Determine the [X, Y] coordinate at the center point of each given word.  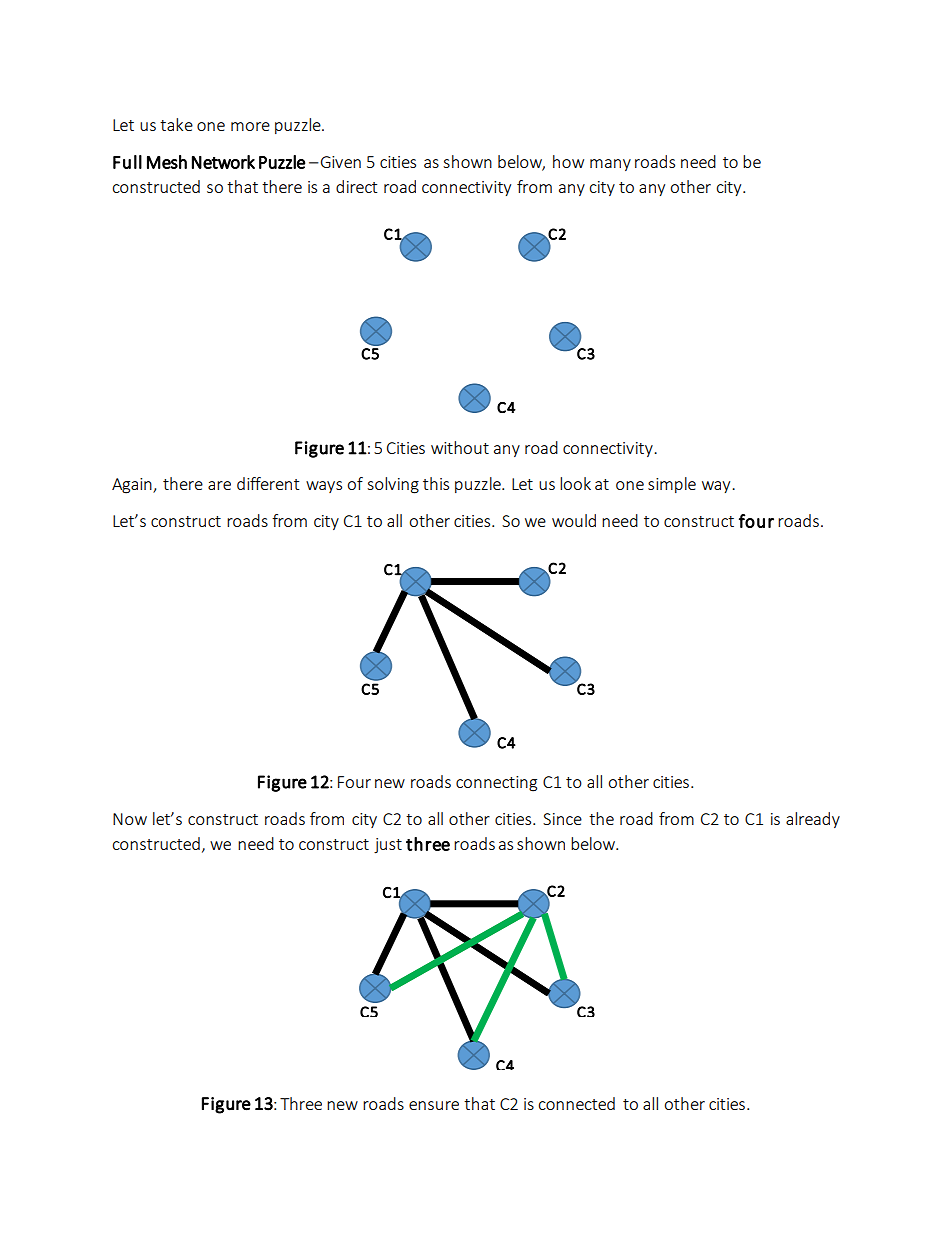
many [610, 165]
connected [576, 1103]
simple [672, 485]
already [813, 820]
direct [356, 186]
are [219, 485]
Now [130, 819]
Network [223, 162]
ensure [434, 1105]
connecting [496, 784]
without [460, 447]
